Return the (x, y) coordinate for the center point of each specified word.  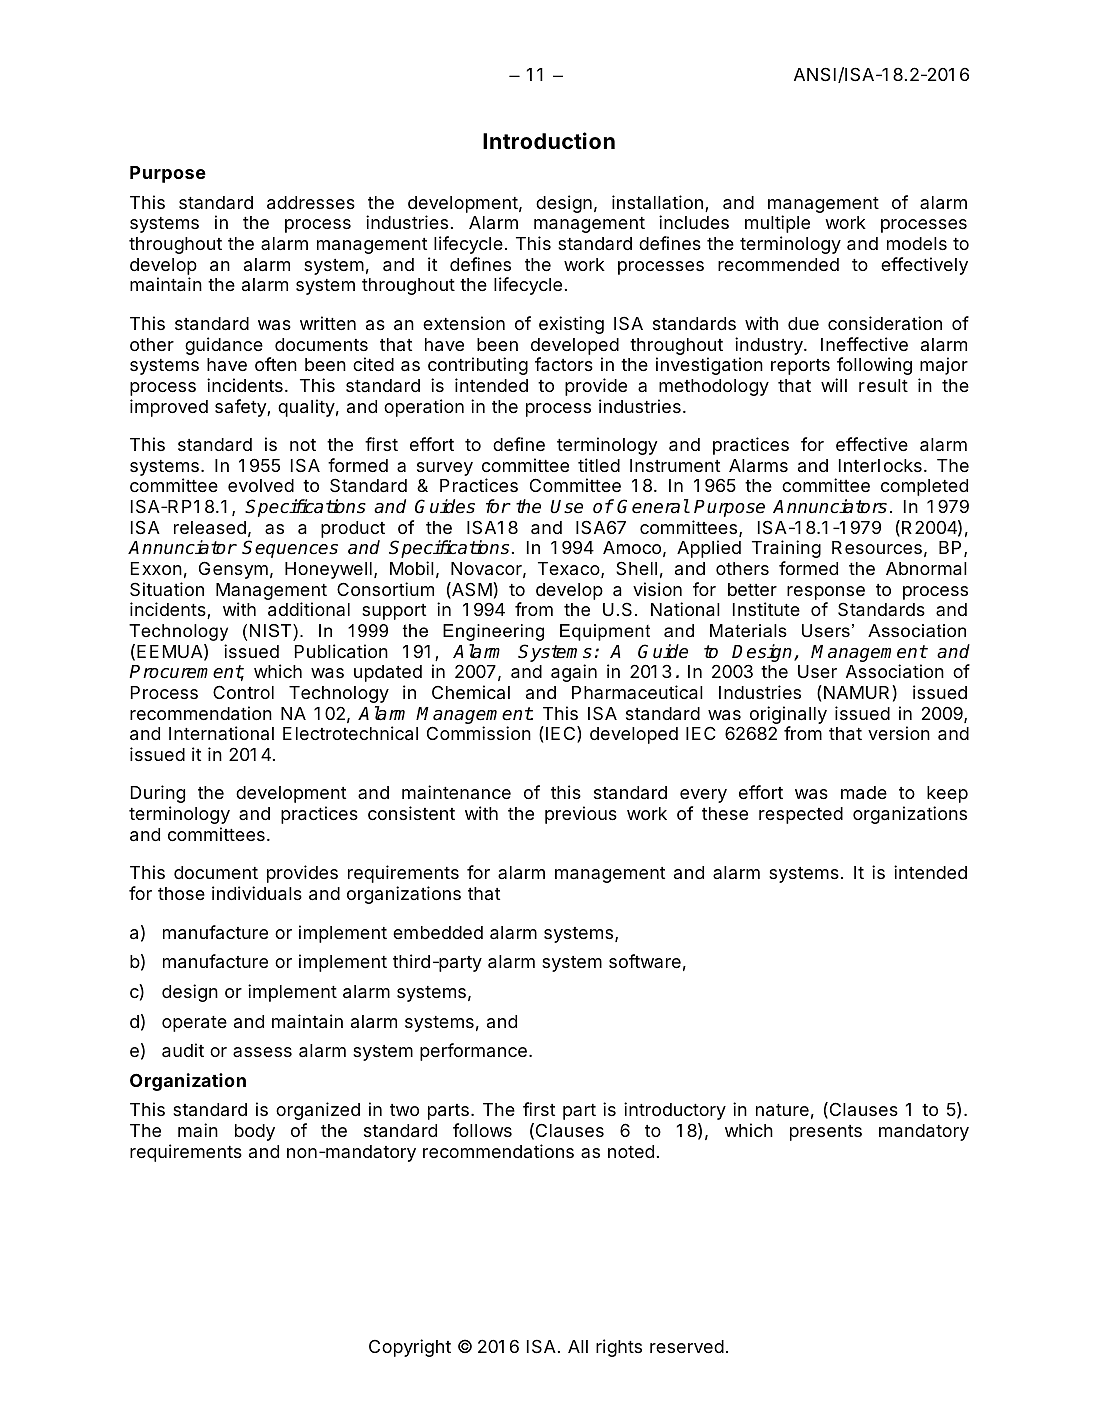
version (899, 733)
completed (924, 487)
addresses (311, 203)
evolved (261, 485)
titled (599, 465)
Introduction (549, 140)
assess (262, 1052)
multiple (777, 224)
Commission (479, 733)
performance (473, 1052)
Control (243, 692)
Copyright (410, 1348)
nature (782, 1110)
